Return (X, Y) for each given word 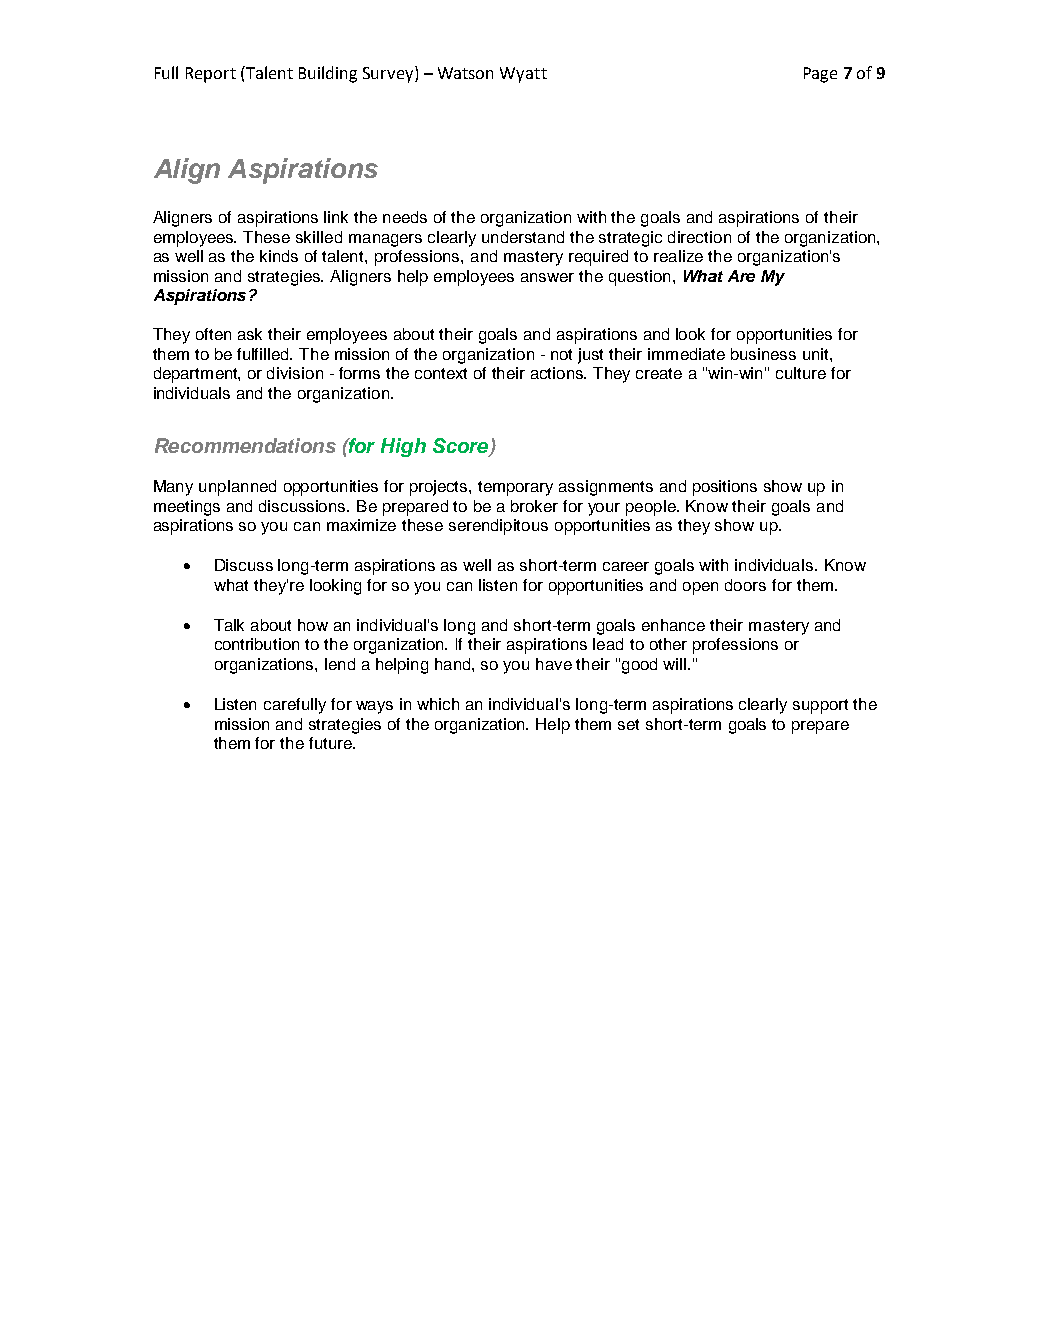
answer (547, 277)
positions (725, 488)
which (438, 704)
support (820, 706)
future (331, 743)
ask (250, 334)
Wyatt (523, 75)
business (763, 354)
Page (820, 75)
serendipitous (498, 527)
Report (211, 75)
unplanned (237, 488)
